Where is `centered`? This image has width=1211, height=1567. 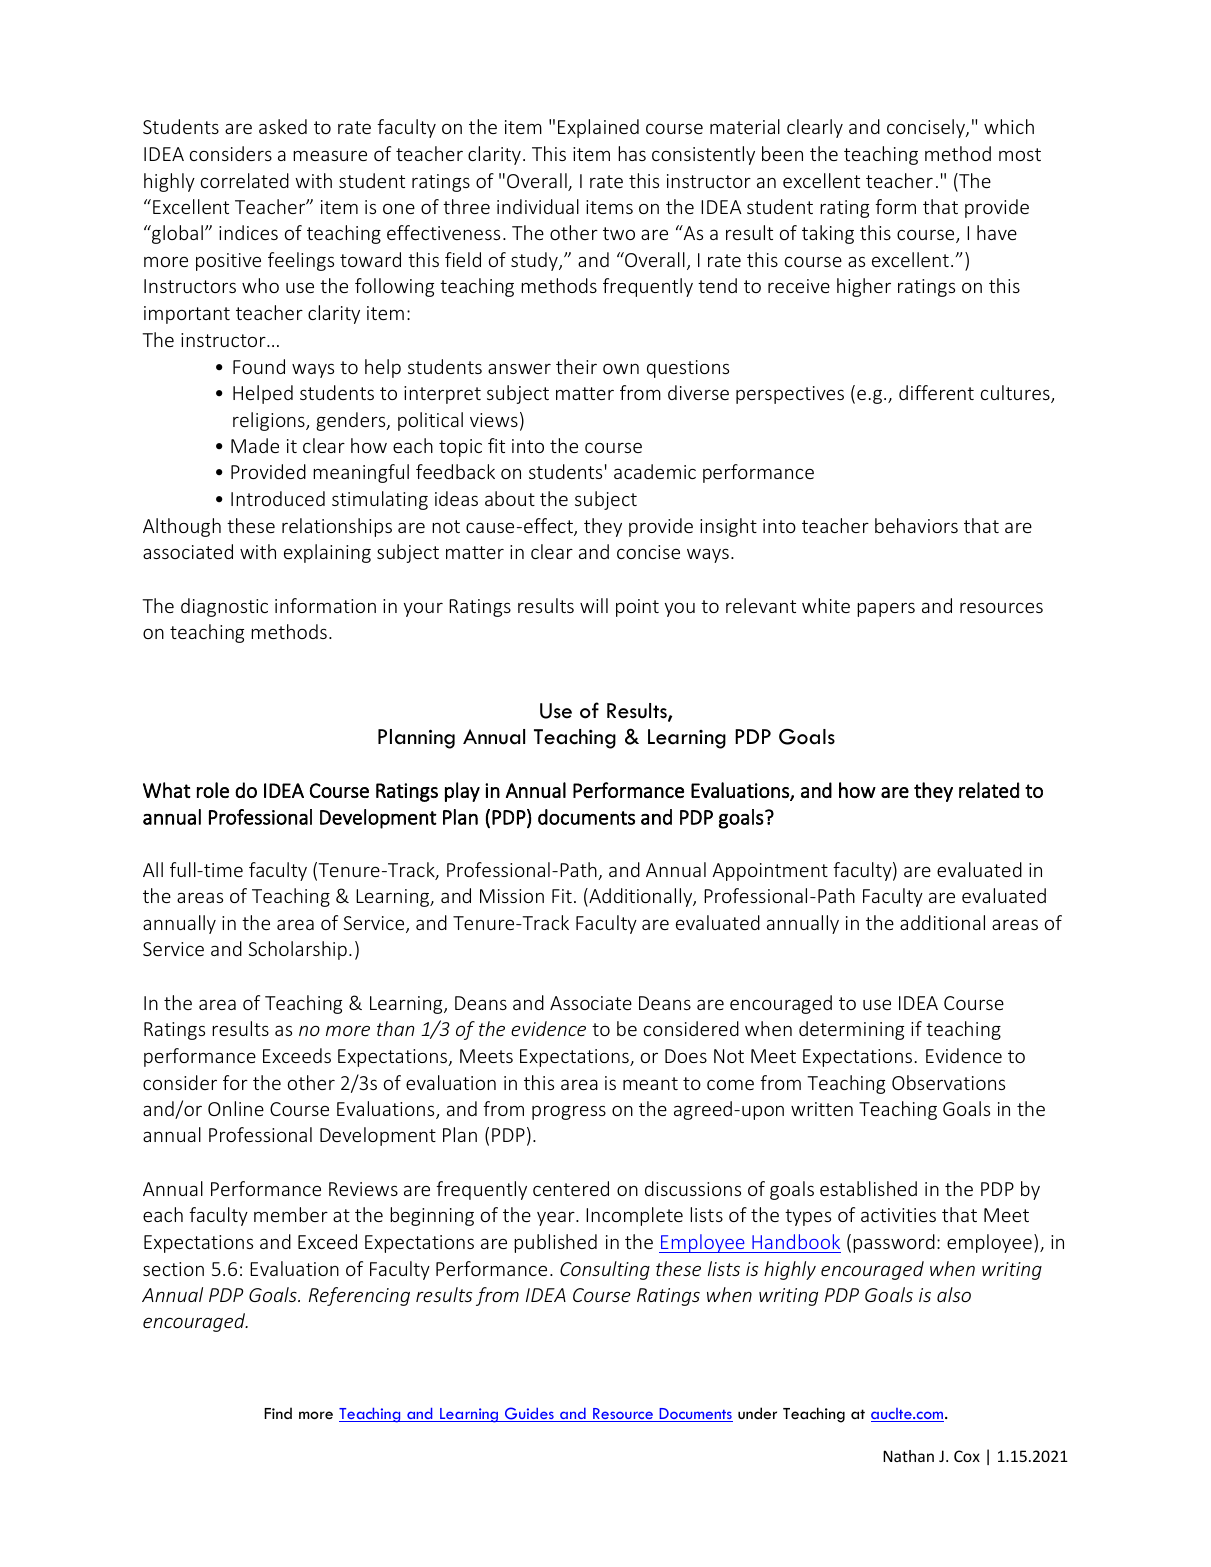 centered is located at coordinates (571, 1188).
